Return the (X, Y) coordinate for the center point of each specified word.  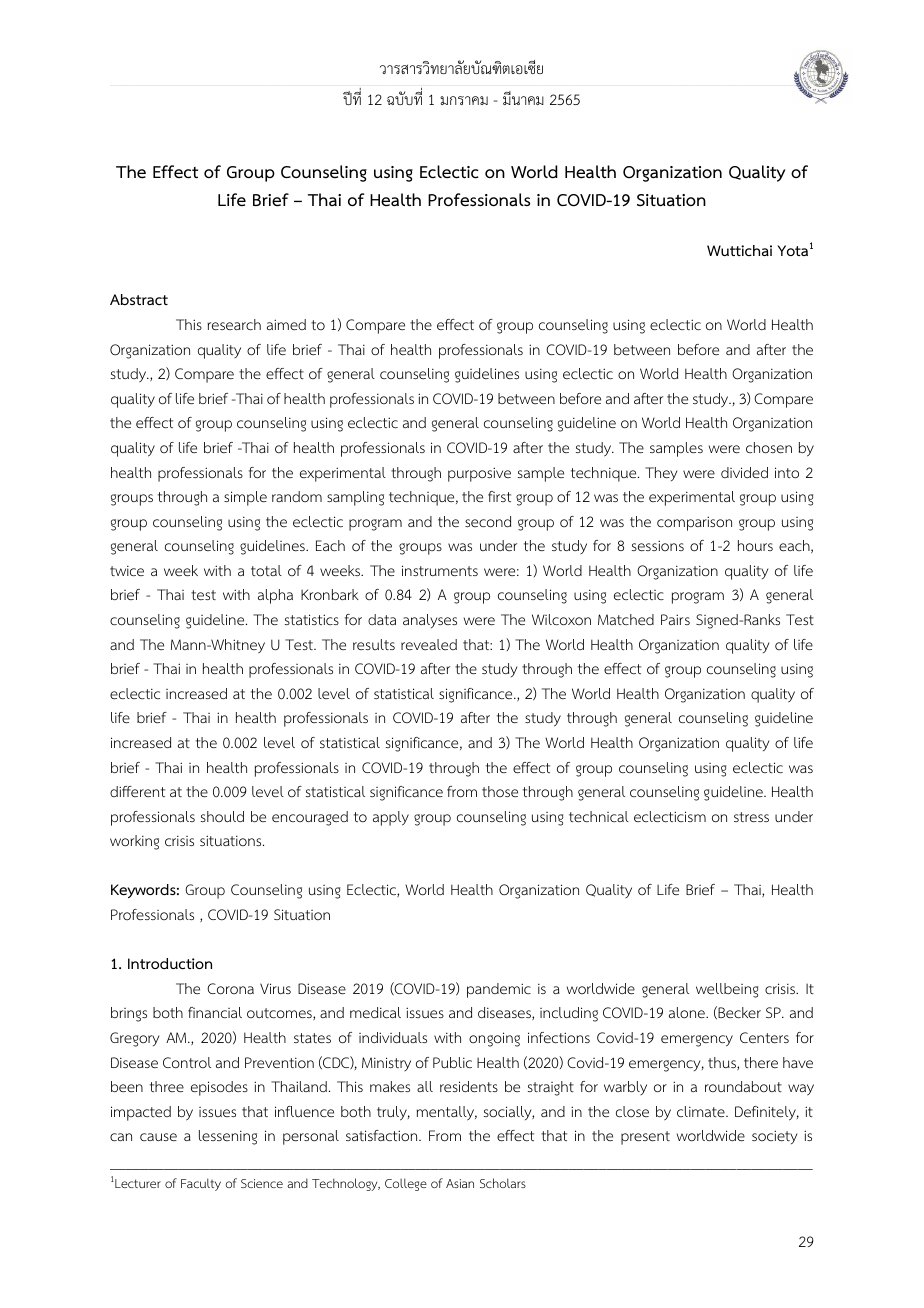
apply (391, 818)
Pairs (675, 619)
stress (751, 817)
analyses (430, 621)
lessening (228, 1137)
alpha (275, 596)
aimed (286, 324)
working (134, 842)
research (234, 324)
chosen (769, 448)
